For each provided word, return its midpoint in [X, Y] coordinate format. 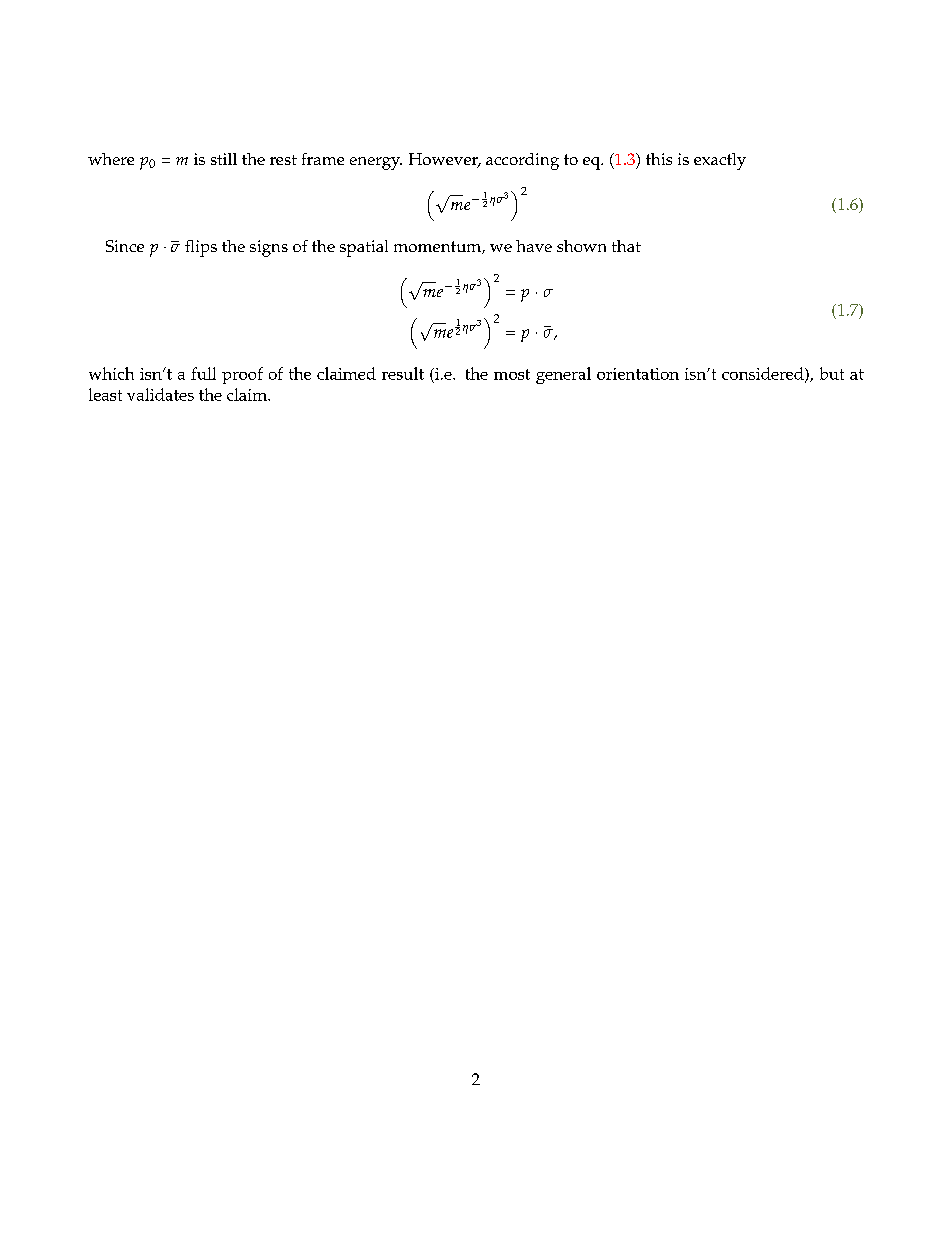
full [203, 373]
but [832, 373]
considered [764, 374]
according [522, 161]
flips [201, 248]
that [626, 246]
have [534, 246]
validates [160, 394]
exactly [720, 161]
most [512, 374]
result [403, 373]
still [224, 159]
